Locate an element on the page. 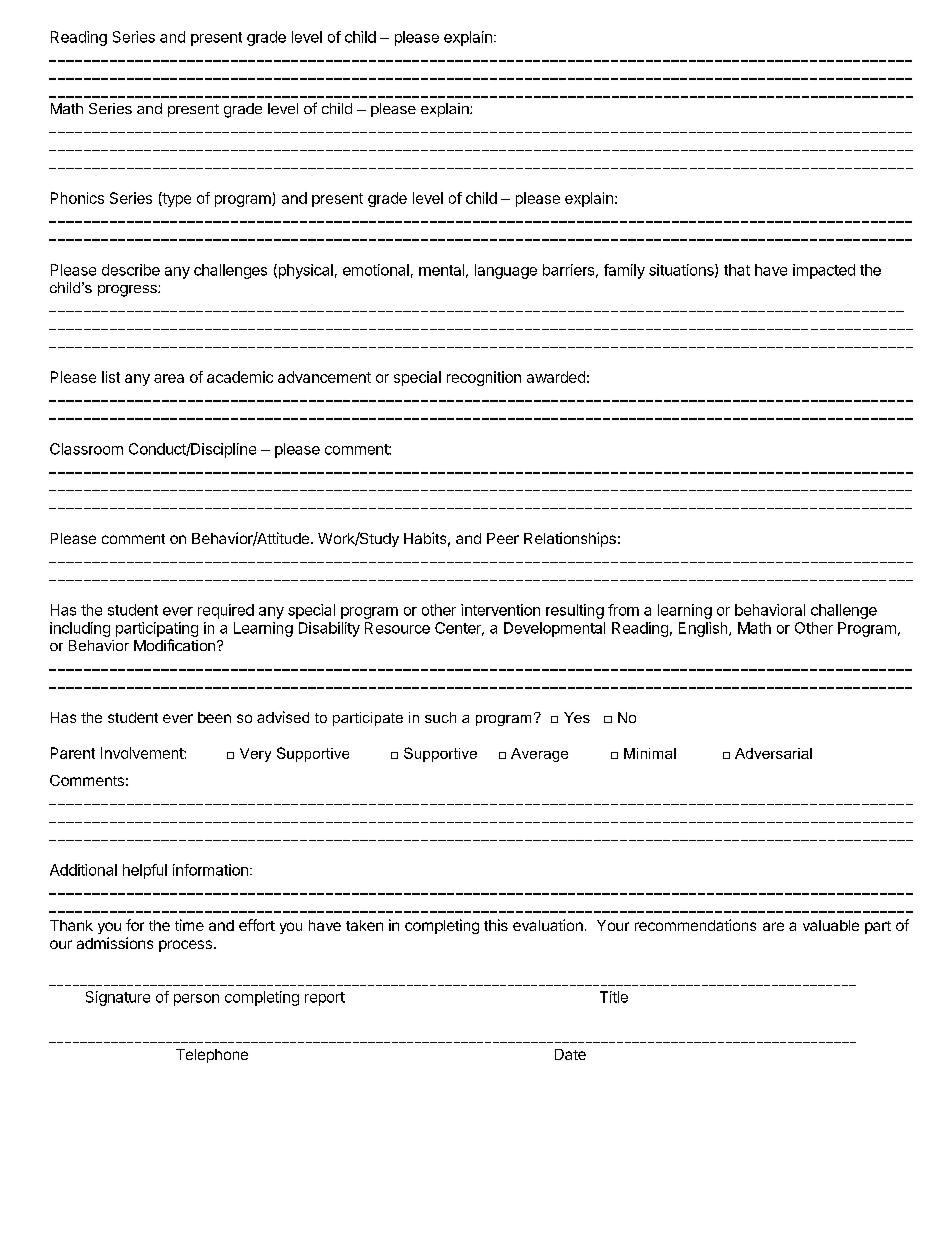 This image has width=952, height=1233. language is located at coordinates (506, 271).
